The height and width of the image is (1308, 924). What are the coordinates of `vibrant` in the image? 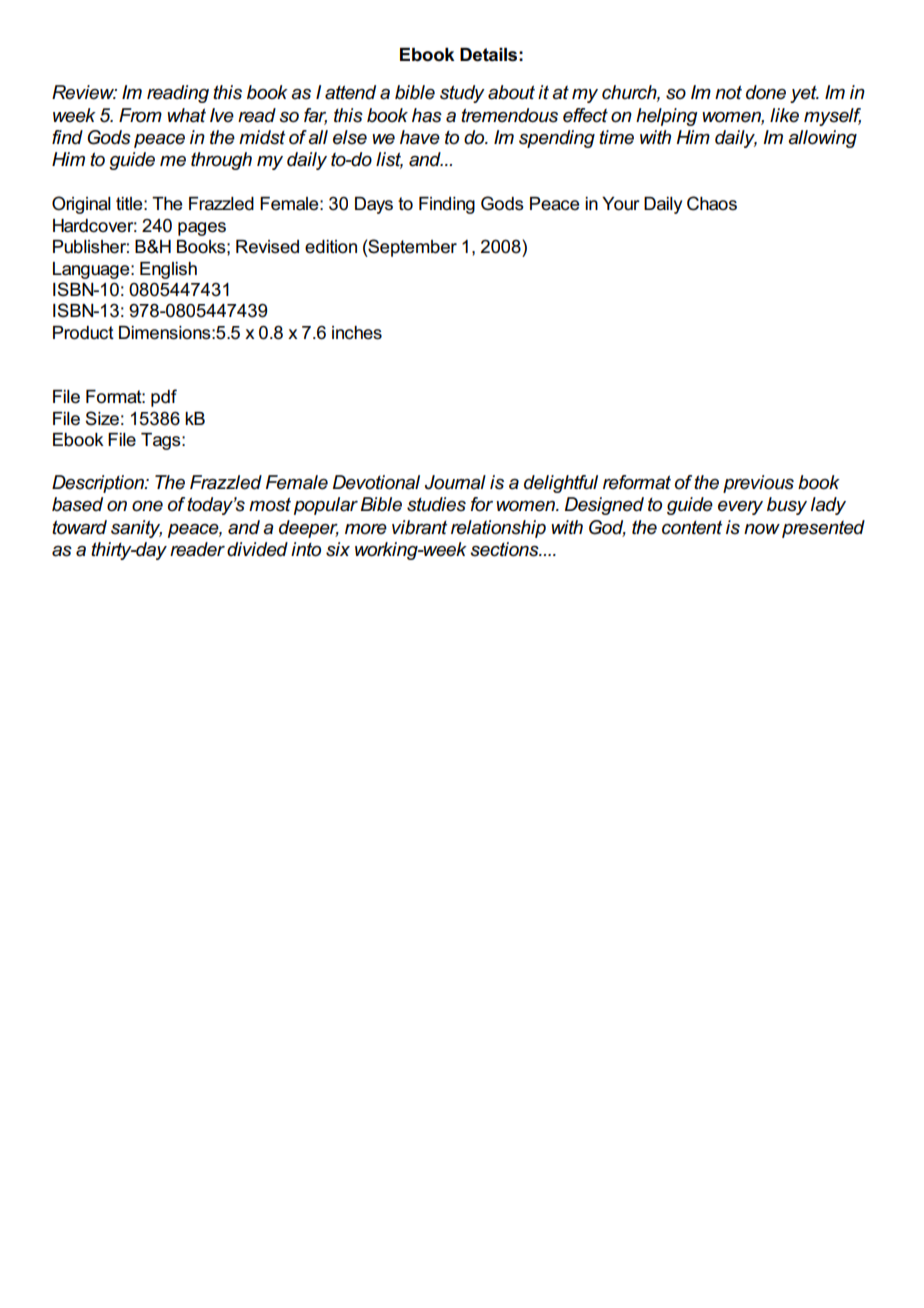 It's located at (419, 527).
